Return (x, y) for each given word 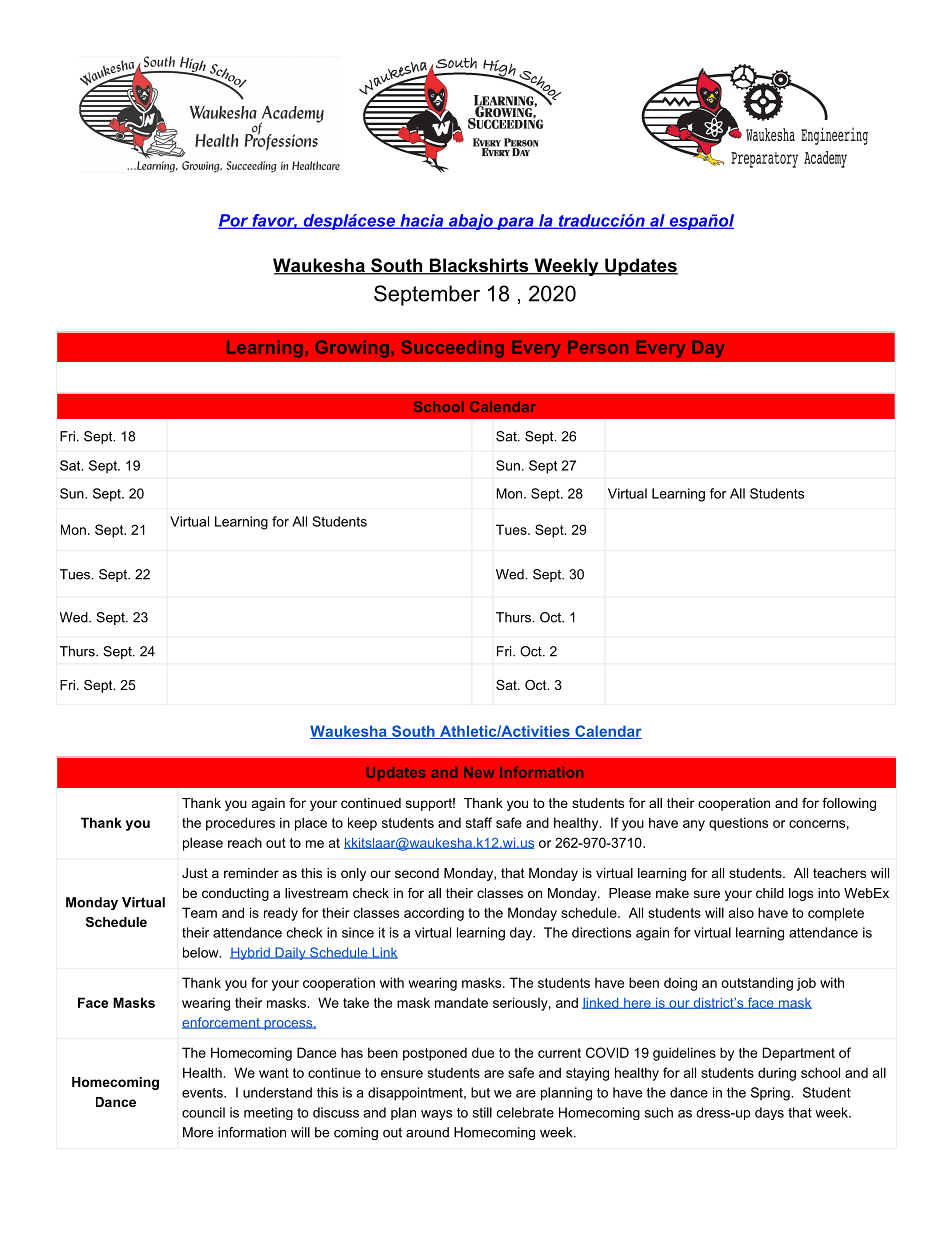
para (515, 223)
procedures (240, 824)
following (849, 804)
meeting (268, 1113)
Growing (352, 349)
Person (598, 347)
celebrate (525, 1112)
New (479, 772)
